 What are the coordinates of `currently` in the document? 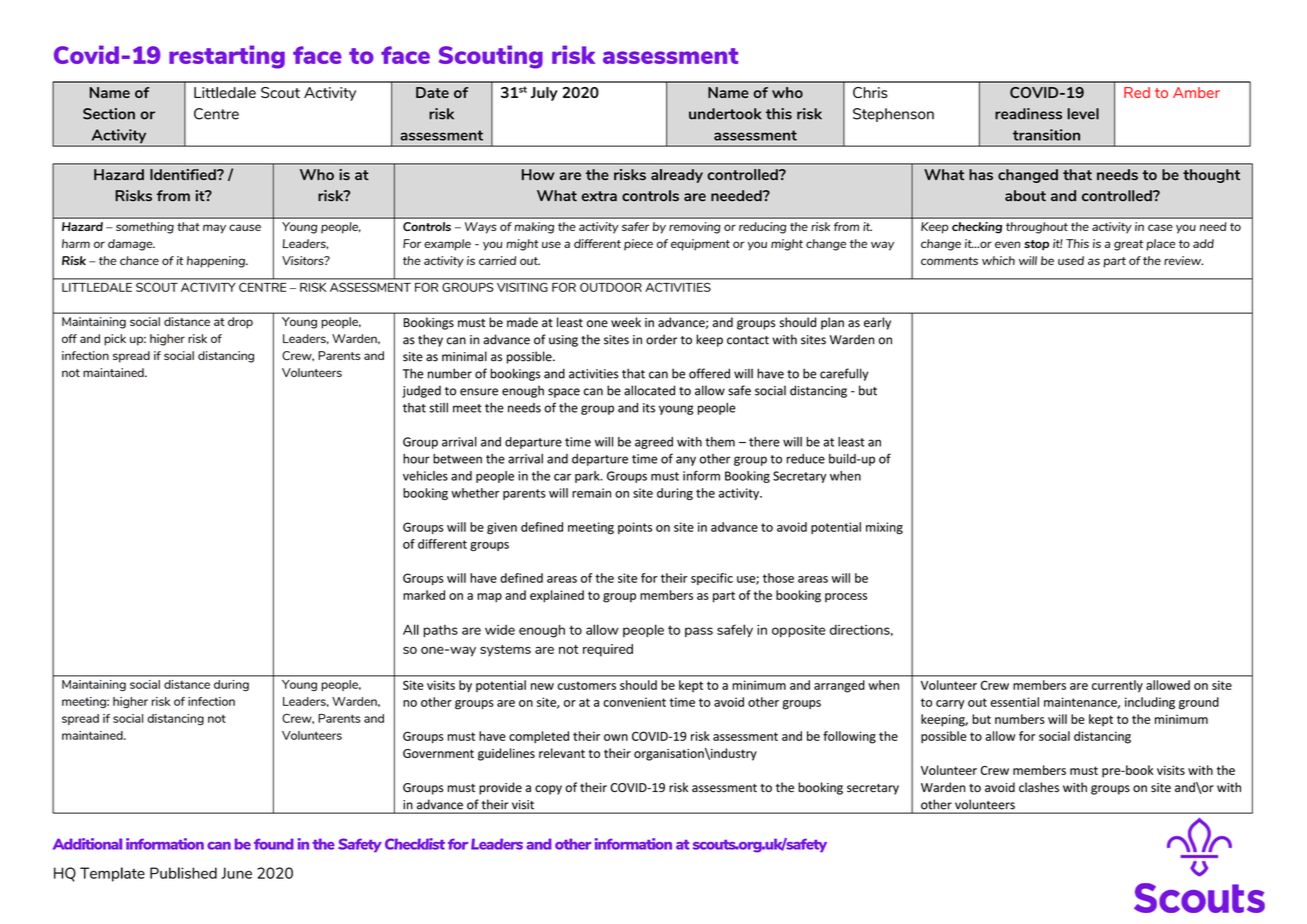 It's located at (1117, 686).
